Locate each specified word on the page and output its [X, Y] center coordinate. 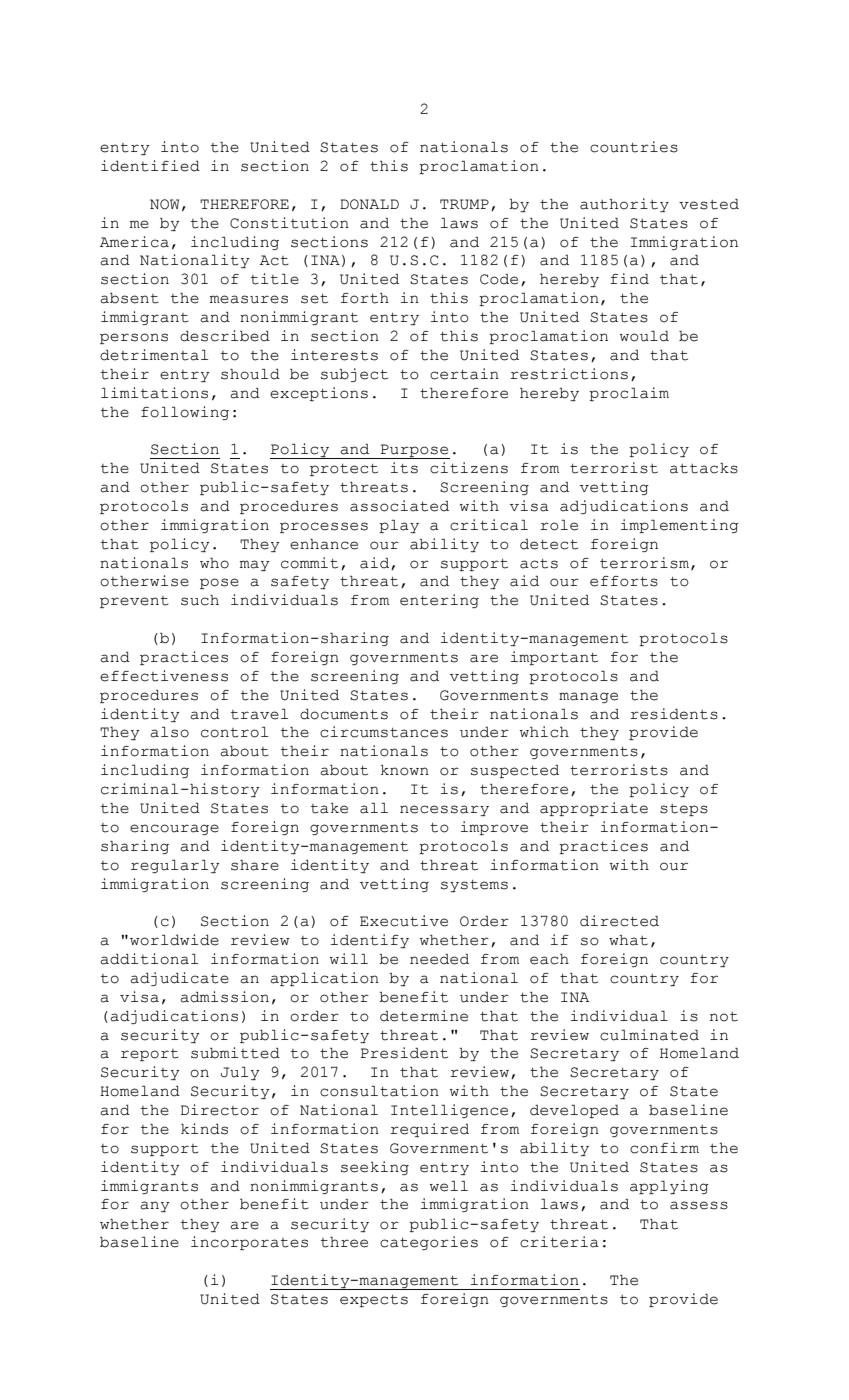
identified [150, 166]
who [214, 563]
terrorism [646, 563]
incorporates [249, 1243]
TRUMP [464, 204]
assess [699, 1205]
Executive [404, 921]
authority [624, 205]
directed [619, 921]
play [399, 526]
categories [429, 1243]
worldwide [174, 940]
